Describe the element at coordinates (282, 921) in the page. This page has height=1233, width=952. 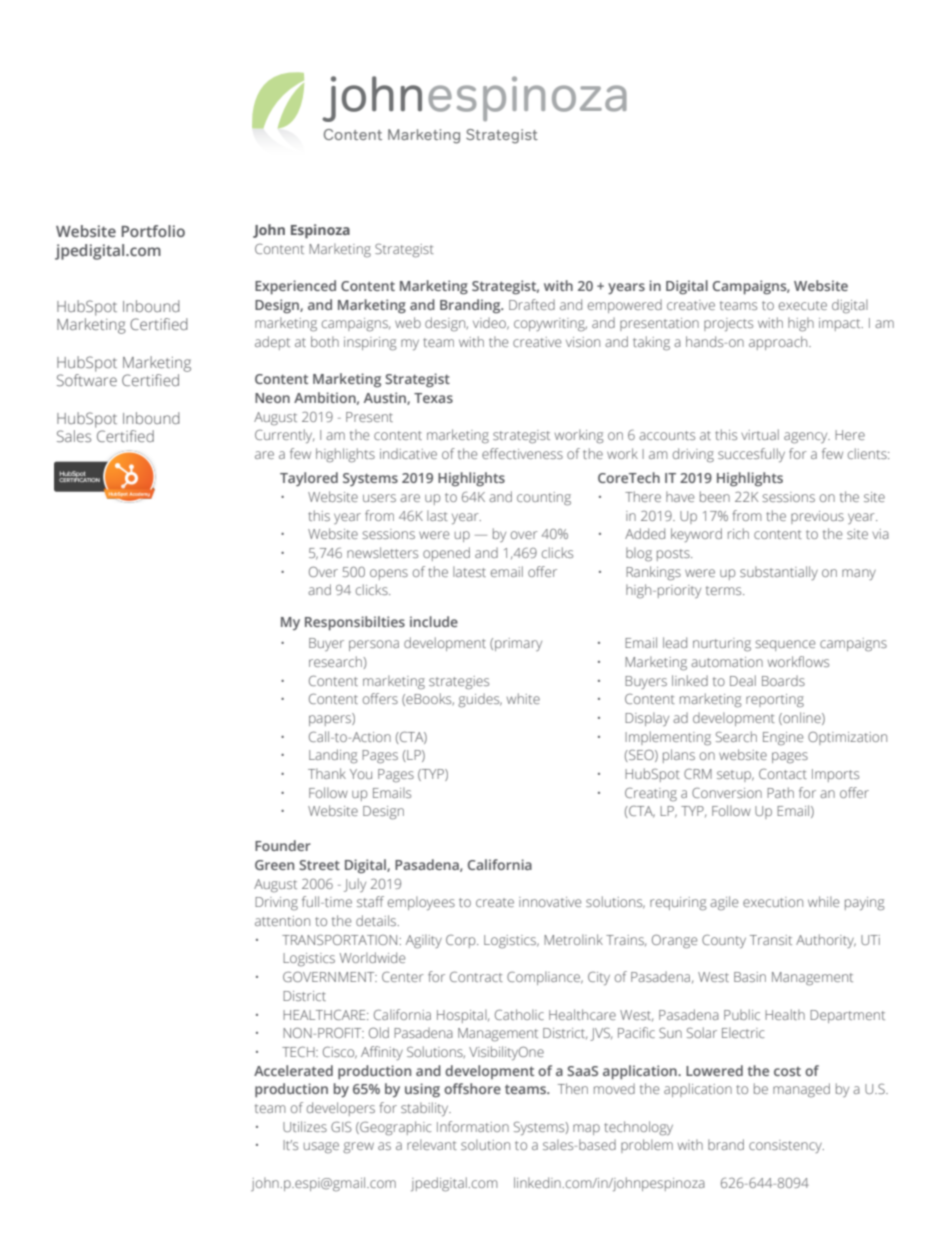
I see `attention` at that location.
